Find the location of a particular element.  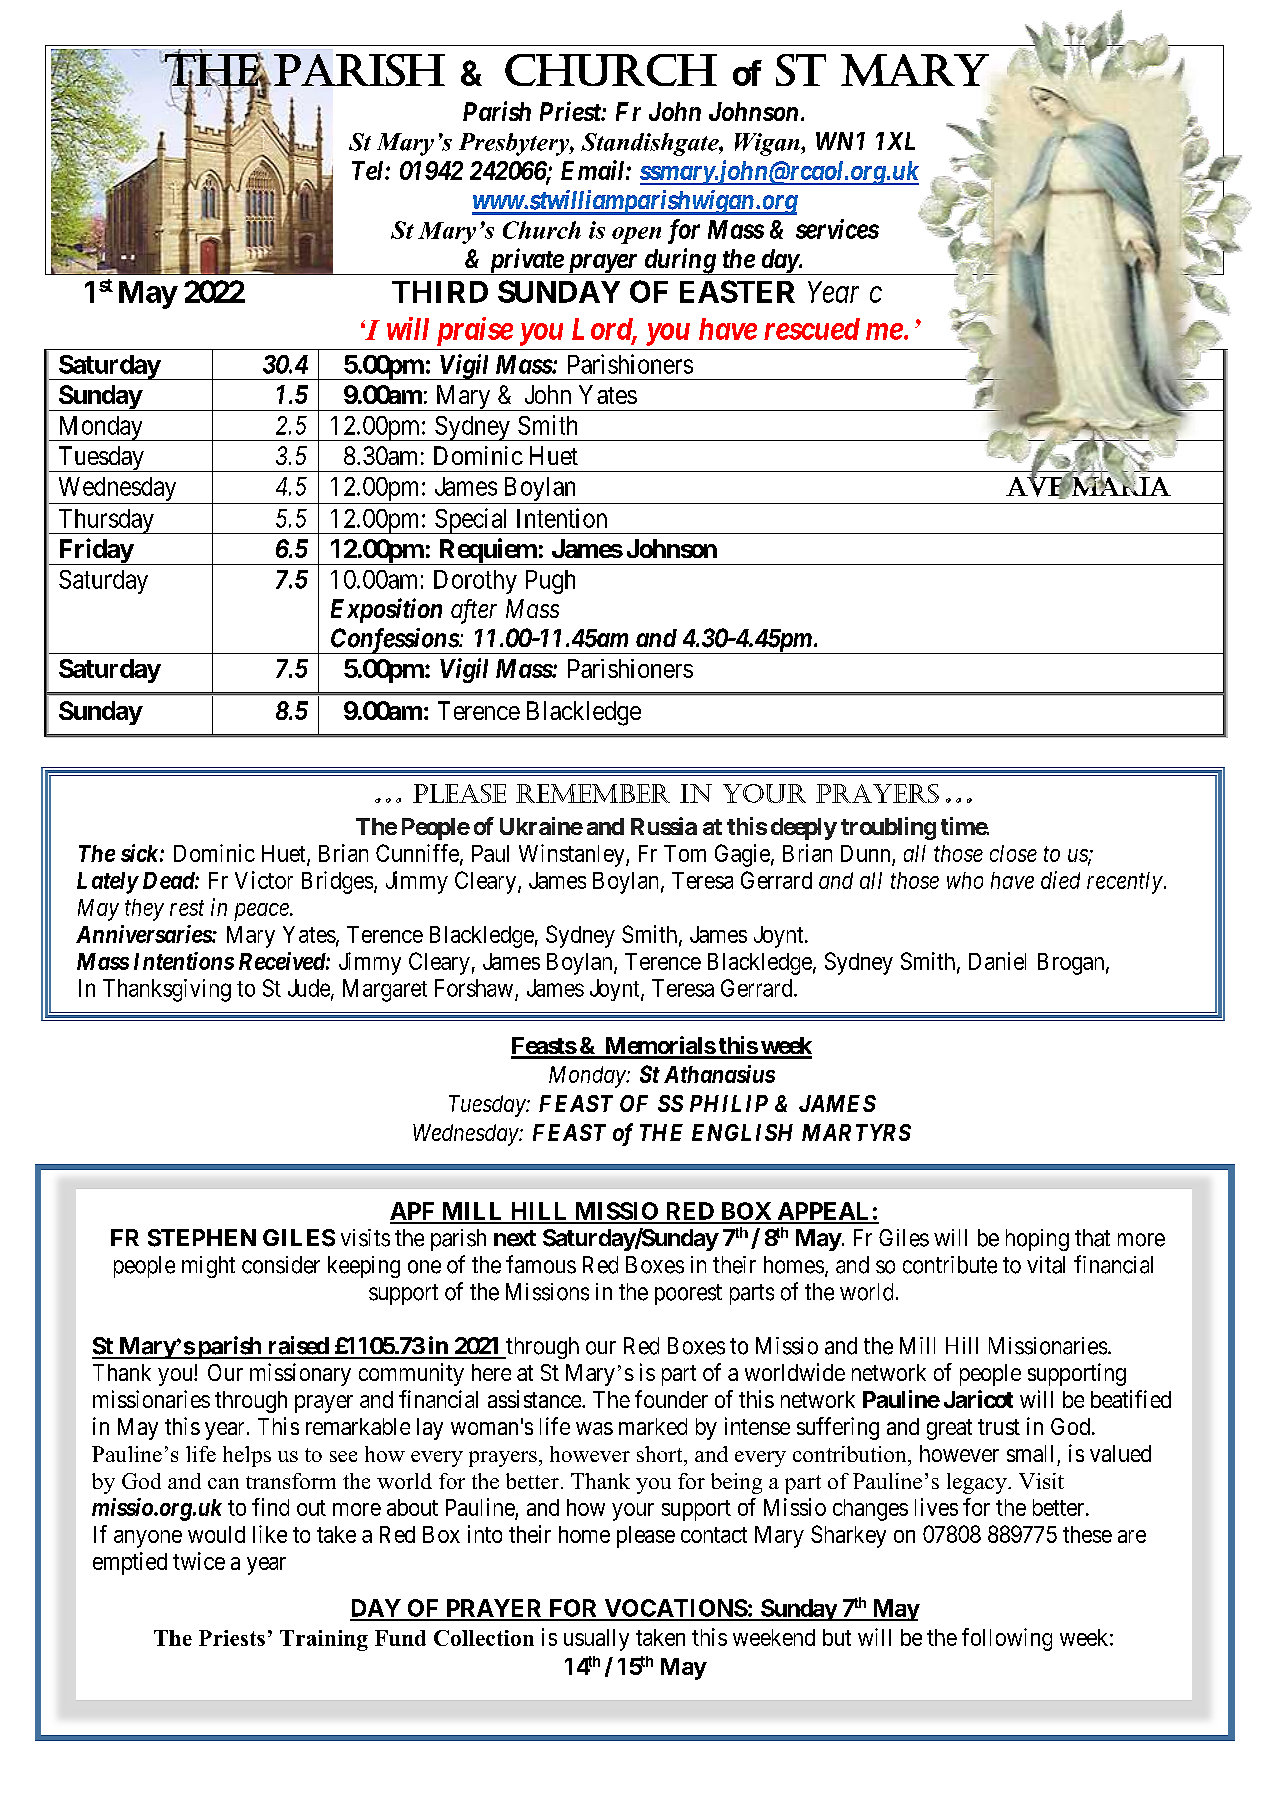

services is located at coordinates (837, 229).
